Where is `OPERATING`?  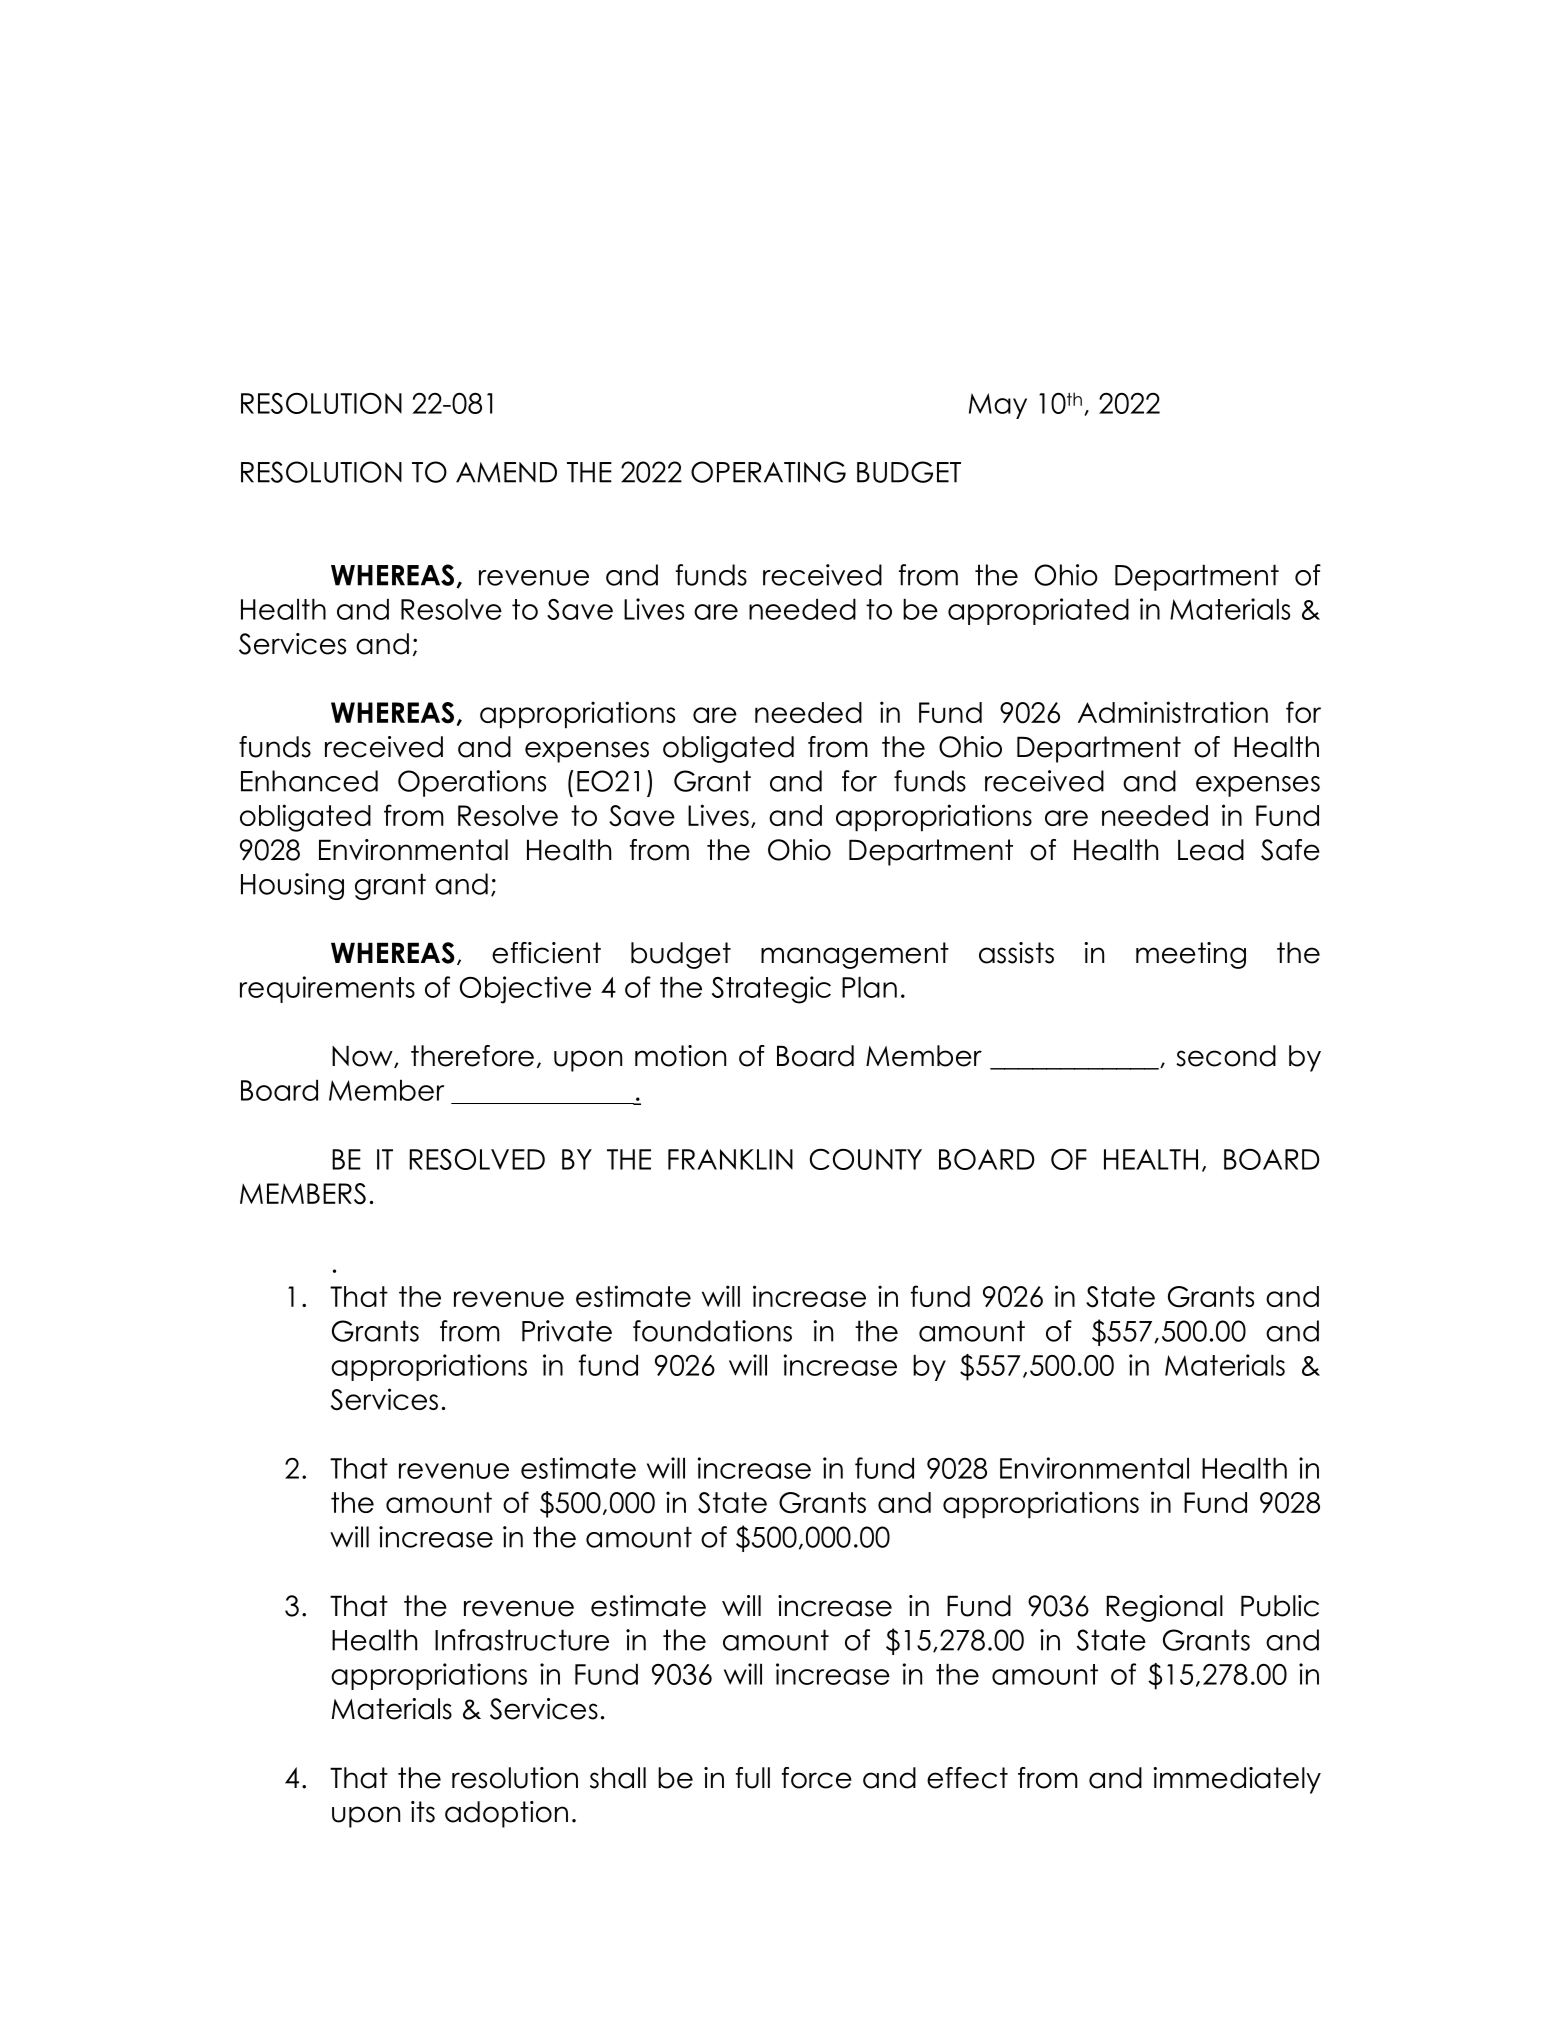
OPERATING is located at coordinates (768, 472).
